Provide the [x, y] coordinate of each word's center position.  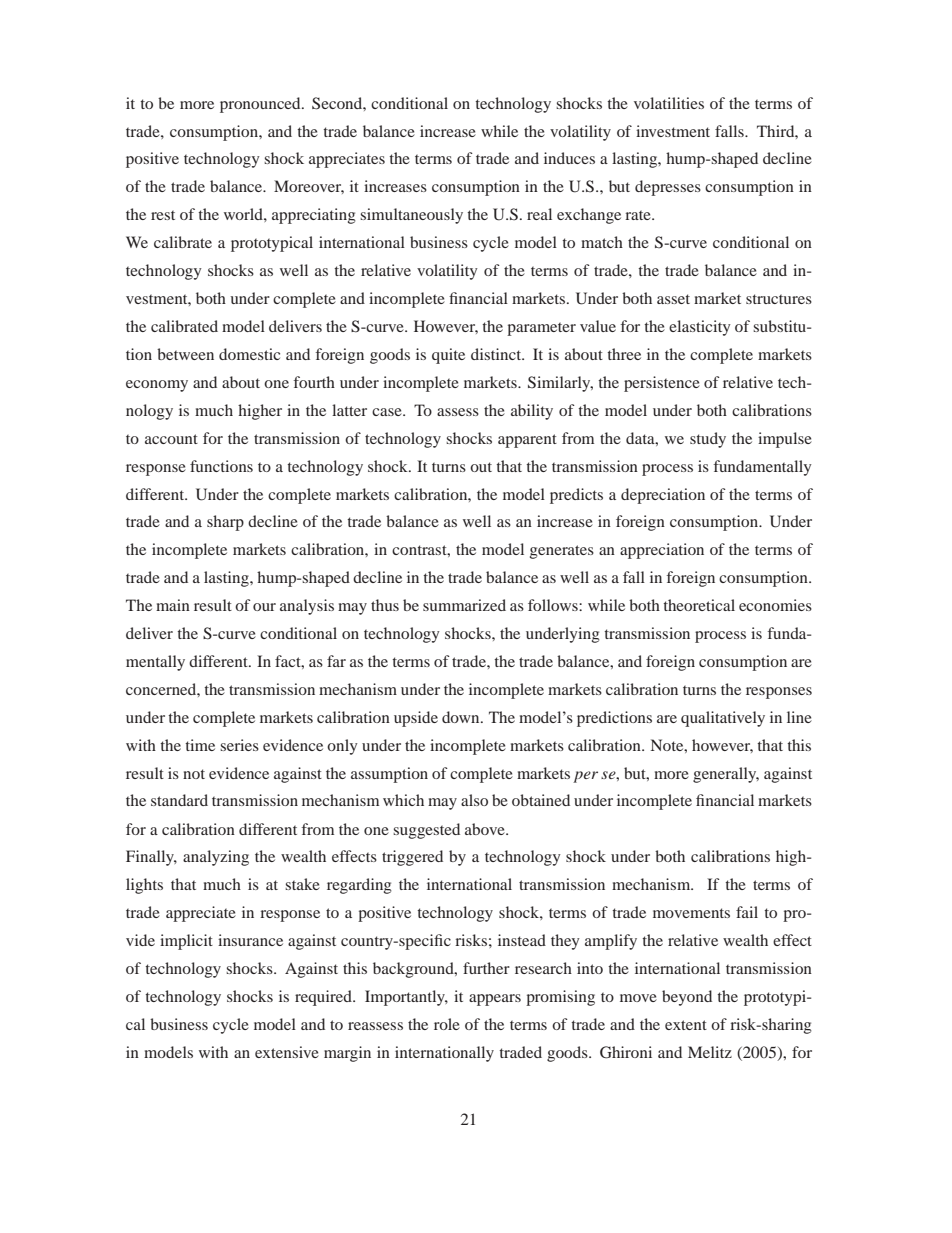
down [462, 717]
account [171, 439]
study [708, 440]
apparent [527, 441]
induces [569, 158]
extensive [287, 1052]
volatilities [669, 103]
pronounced [261, 105]
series [239, 745]
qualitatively [723, 719]
